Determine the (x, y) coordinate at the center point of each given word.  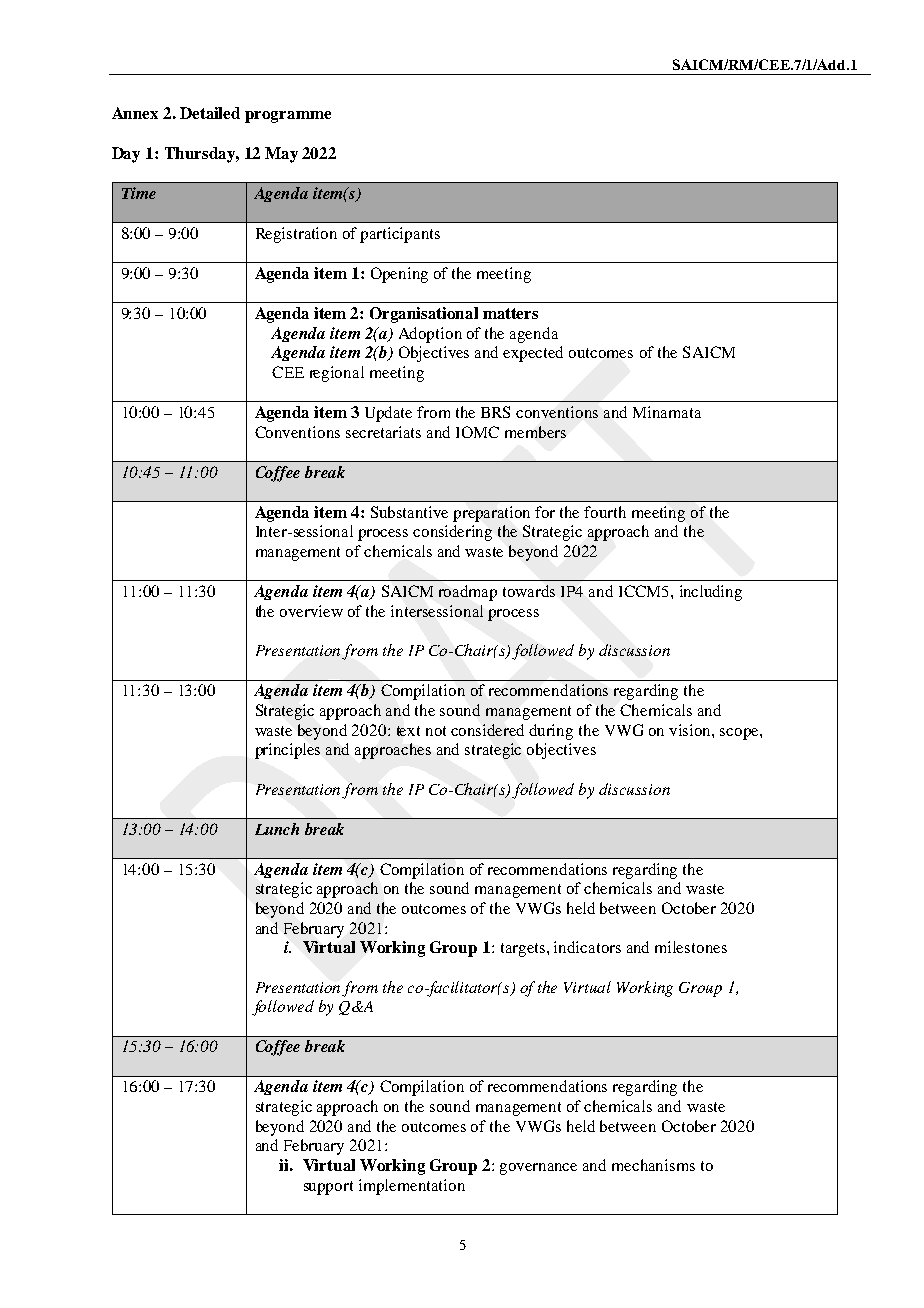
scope (740, 734)
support (328, 1188)
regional (337, 374)
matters (510, 313)
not (436, 731)
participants (400, 235)
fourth (605, 512)
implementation (412, 1187)
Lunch (277, 829)
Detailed (210, 113)
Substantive (409, 512)
